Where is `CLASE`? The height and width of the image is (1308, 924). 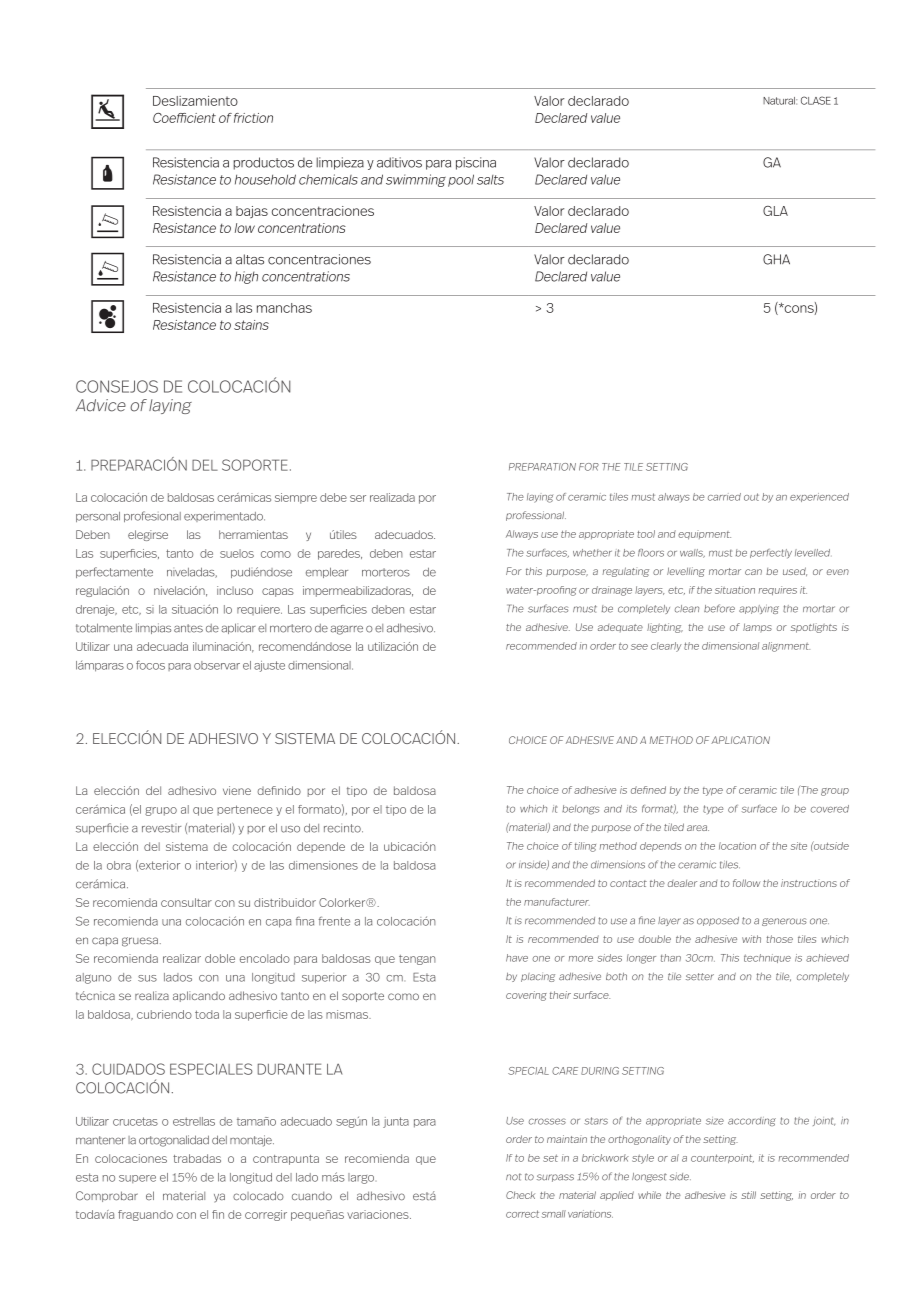
CLASE is located at coordinates (816, 100).
